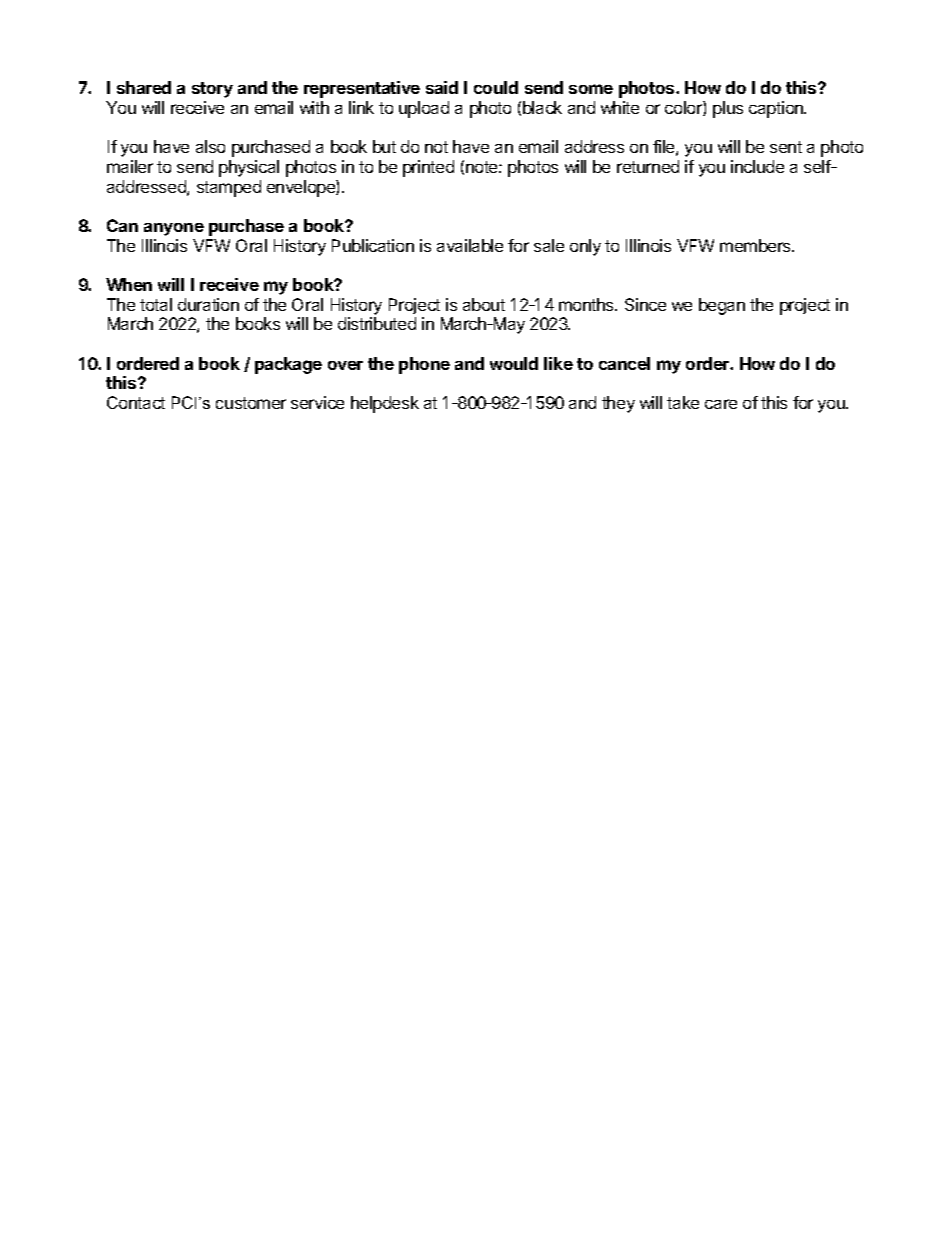  Describe the element at coordinates (385, 404) in the screenshot. I see `helpdesk` at that location.
